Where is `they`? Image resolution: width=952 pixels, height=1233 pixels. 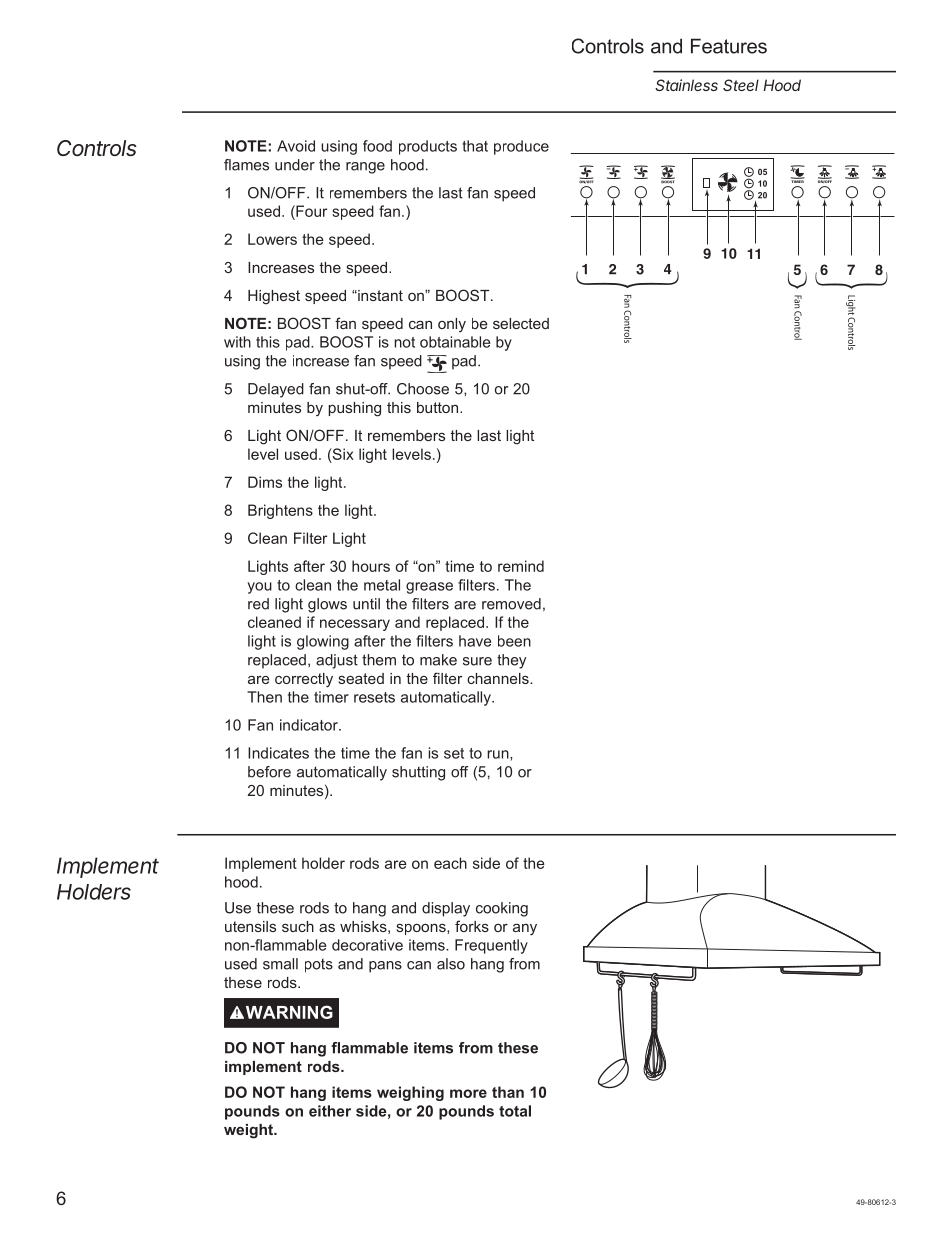 they is located at coordinates (511, 661).
